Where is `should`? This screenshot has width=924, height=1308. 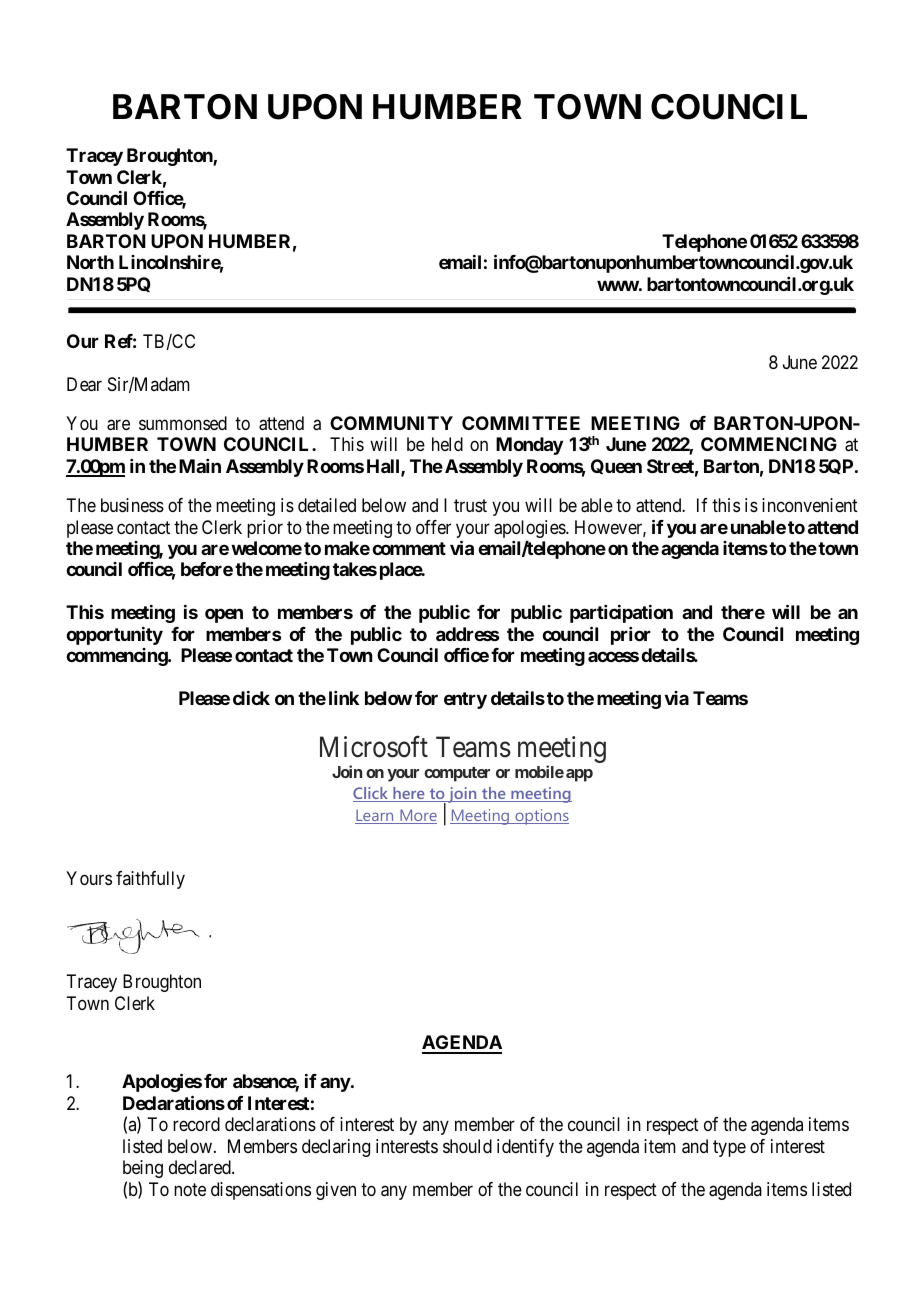 should is located at coordinates (467, 1146).
